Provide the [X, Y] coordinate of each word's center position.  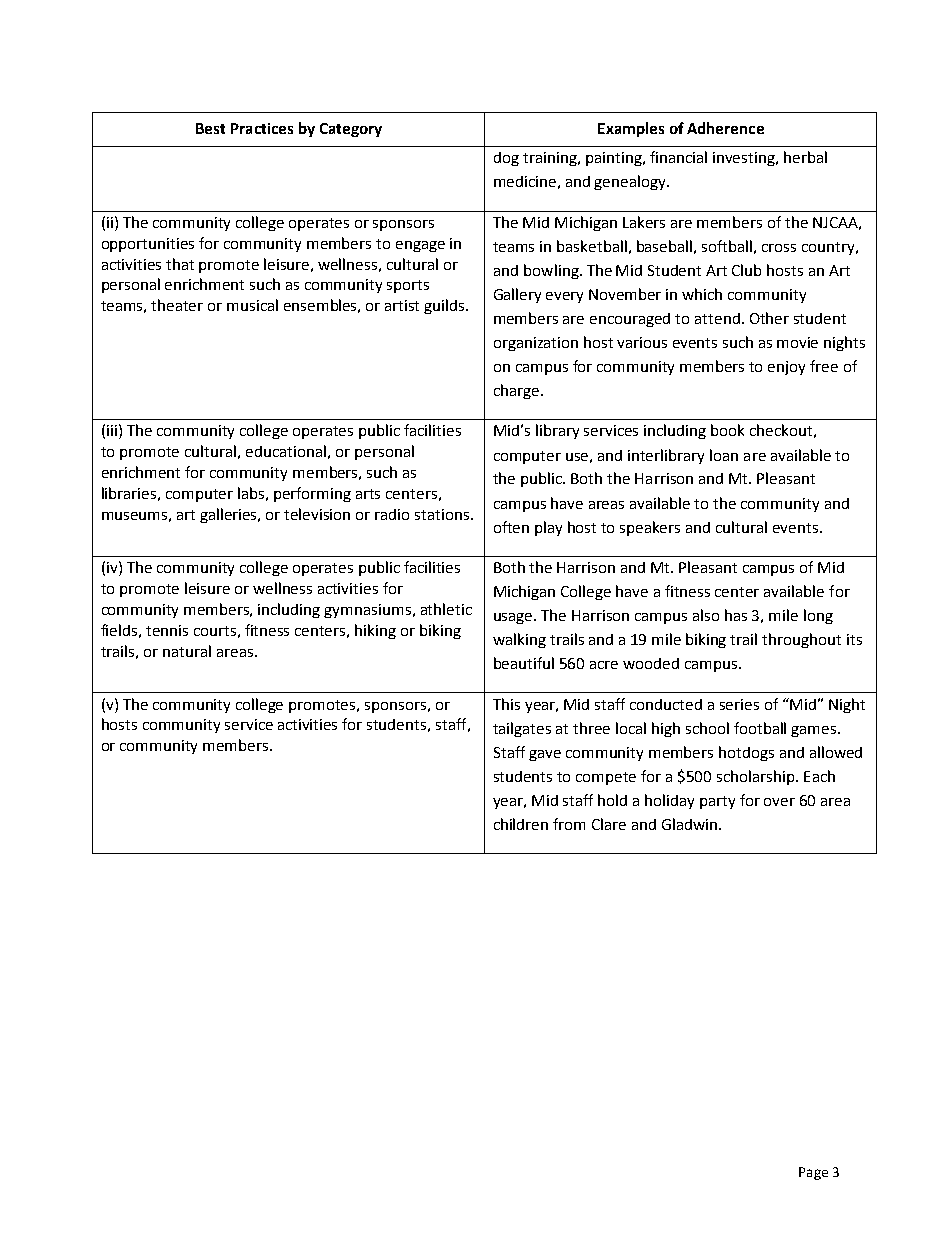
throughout [801, 640]
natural [187, 651]
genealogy [631, 182]
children [521, 824]
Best [210, 128]
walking [519, 640]
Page [813, 1173]
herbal [805, 157]
